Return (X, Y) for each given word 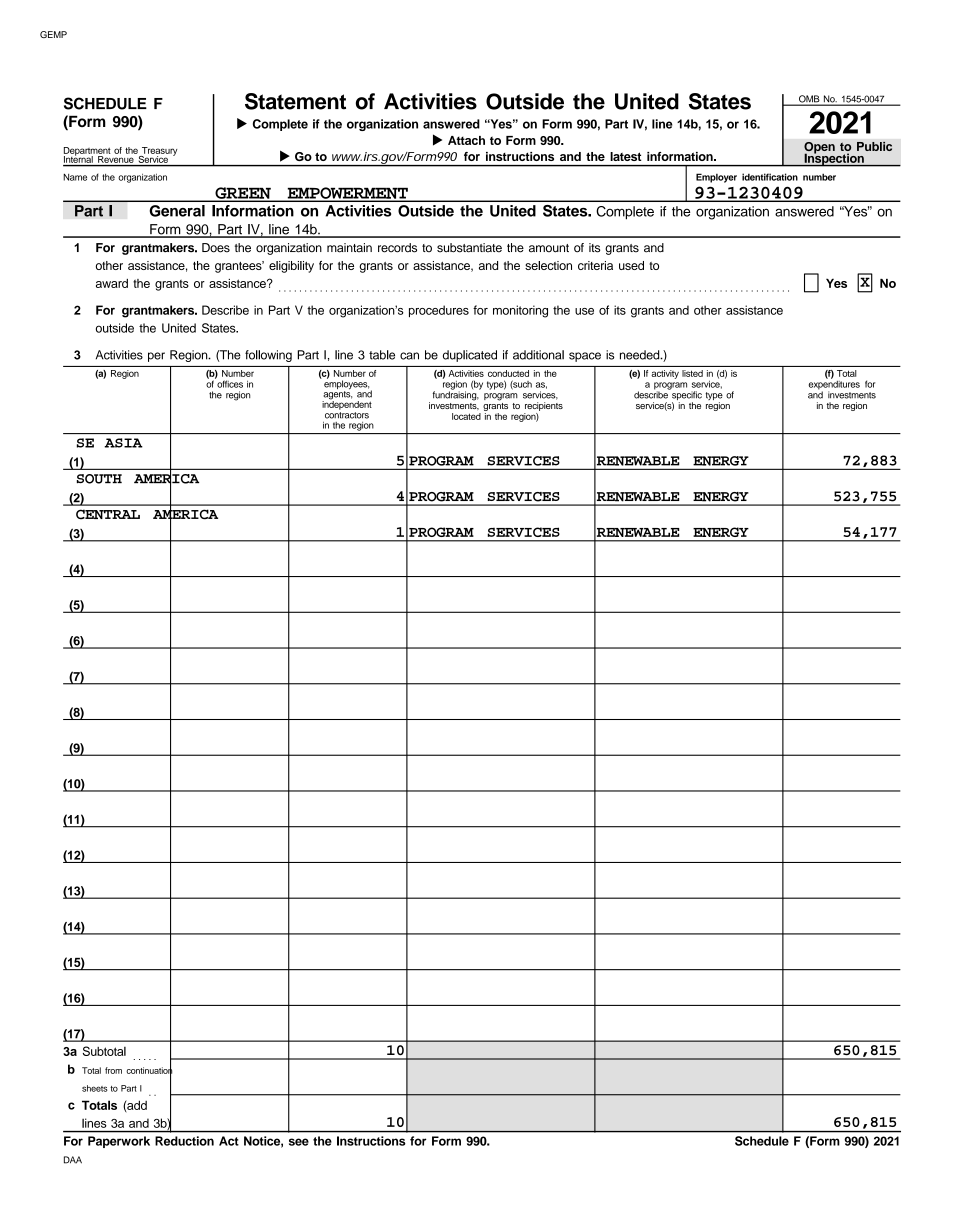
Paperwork (119, 1142)
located (466, 416)
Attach (466, 140)
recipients (544, 406)
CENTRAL (108, 514)
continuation (149, 1070)
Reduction (184, 1141)
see (299, 1142)
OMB (809, 100)
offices (229, 383)
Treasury (158, 152)
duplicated (470, 356)
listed (692, 373)
